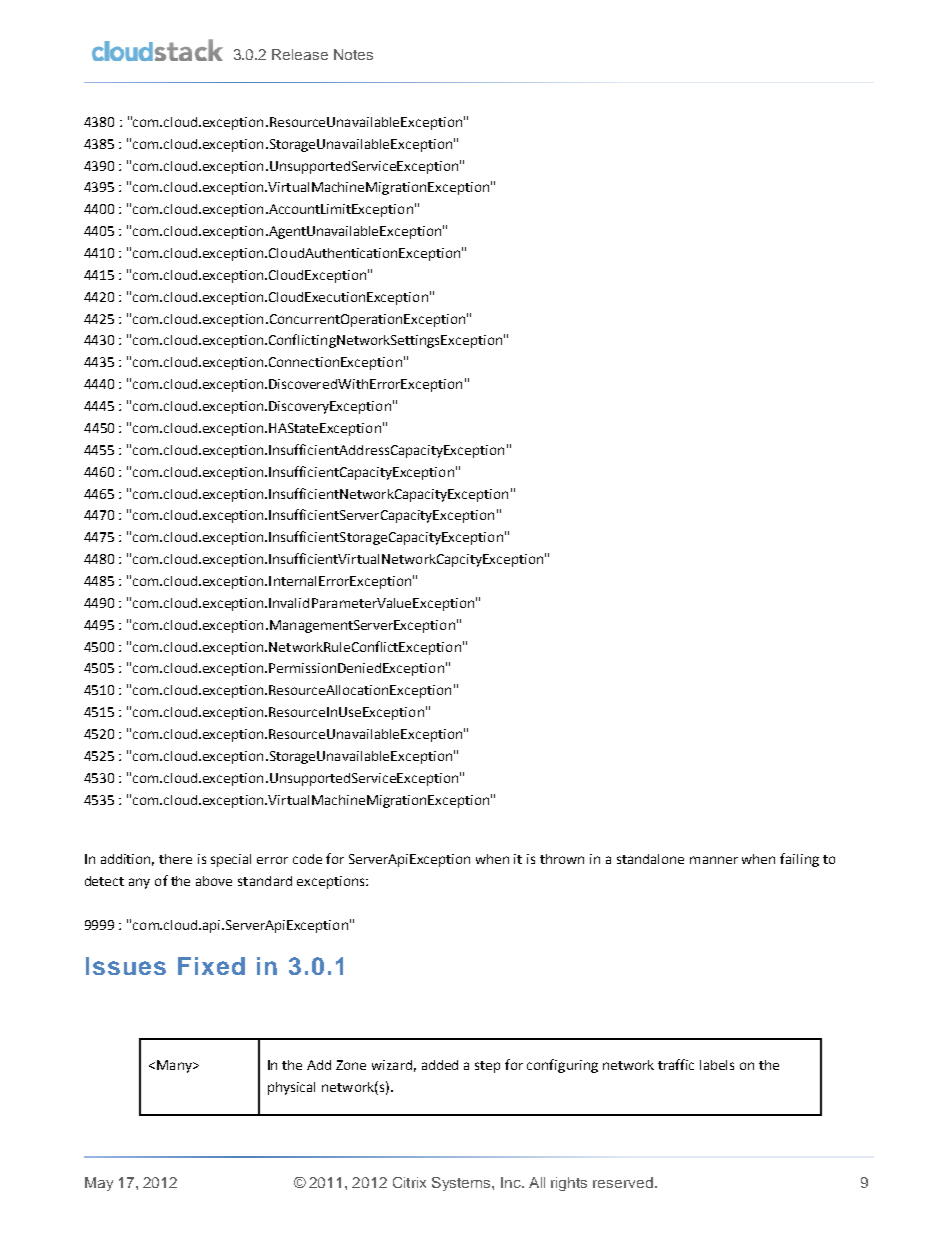 This image has height=1233, width=952. Describe the element at coordinates (562, 859) in the image. I see `thrown` at that location.
